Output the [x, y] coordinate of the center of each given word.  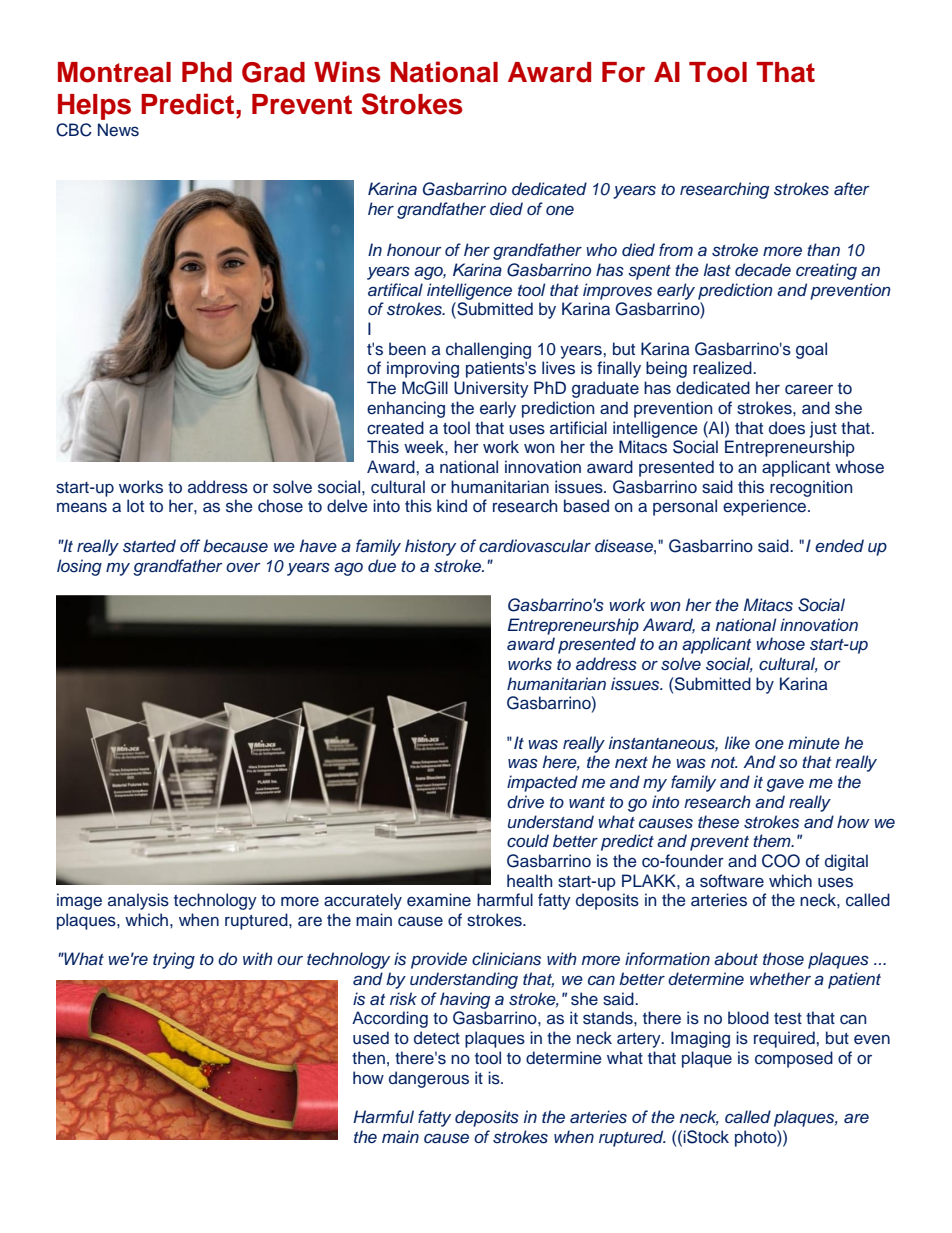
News [118, 130]
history [430, 547]
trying [174, 960]
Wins [347, 72]
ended [839, 545]
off [190, 545]
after [852, 188]
